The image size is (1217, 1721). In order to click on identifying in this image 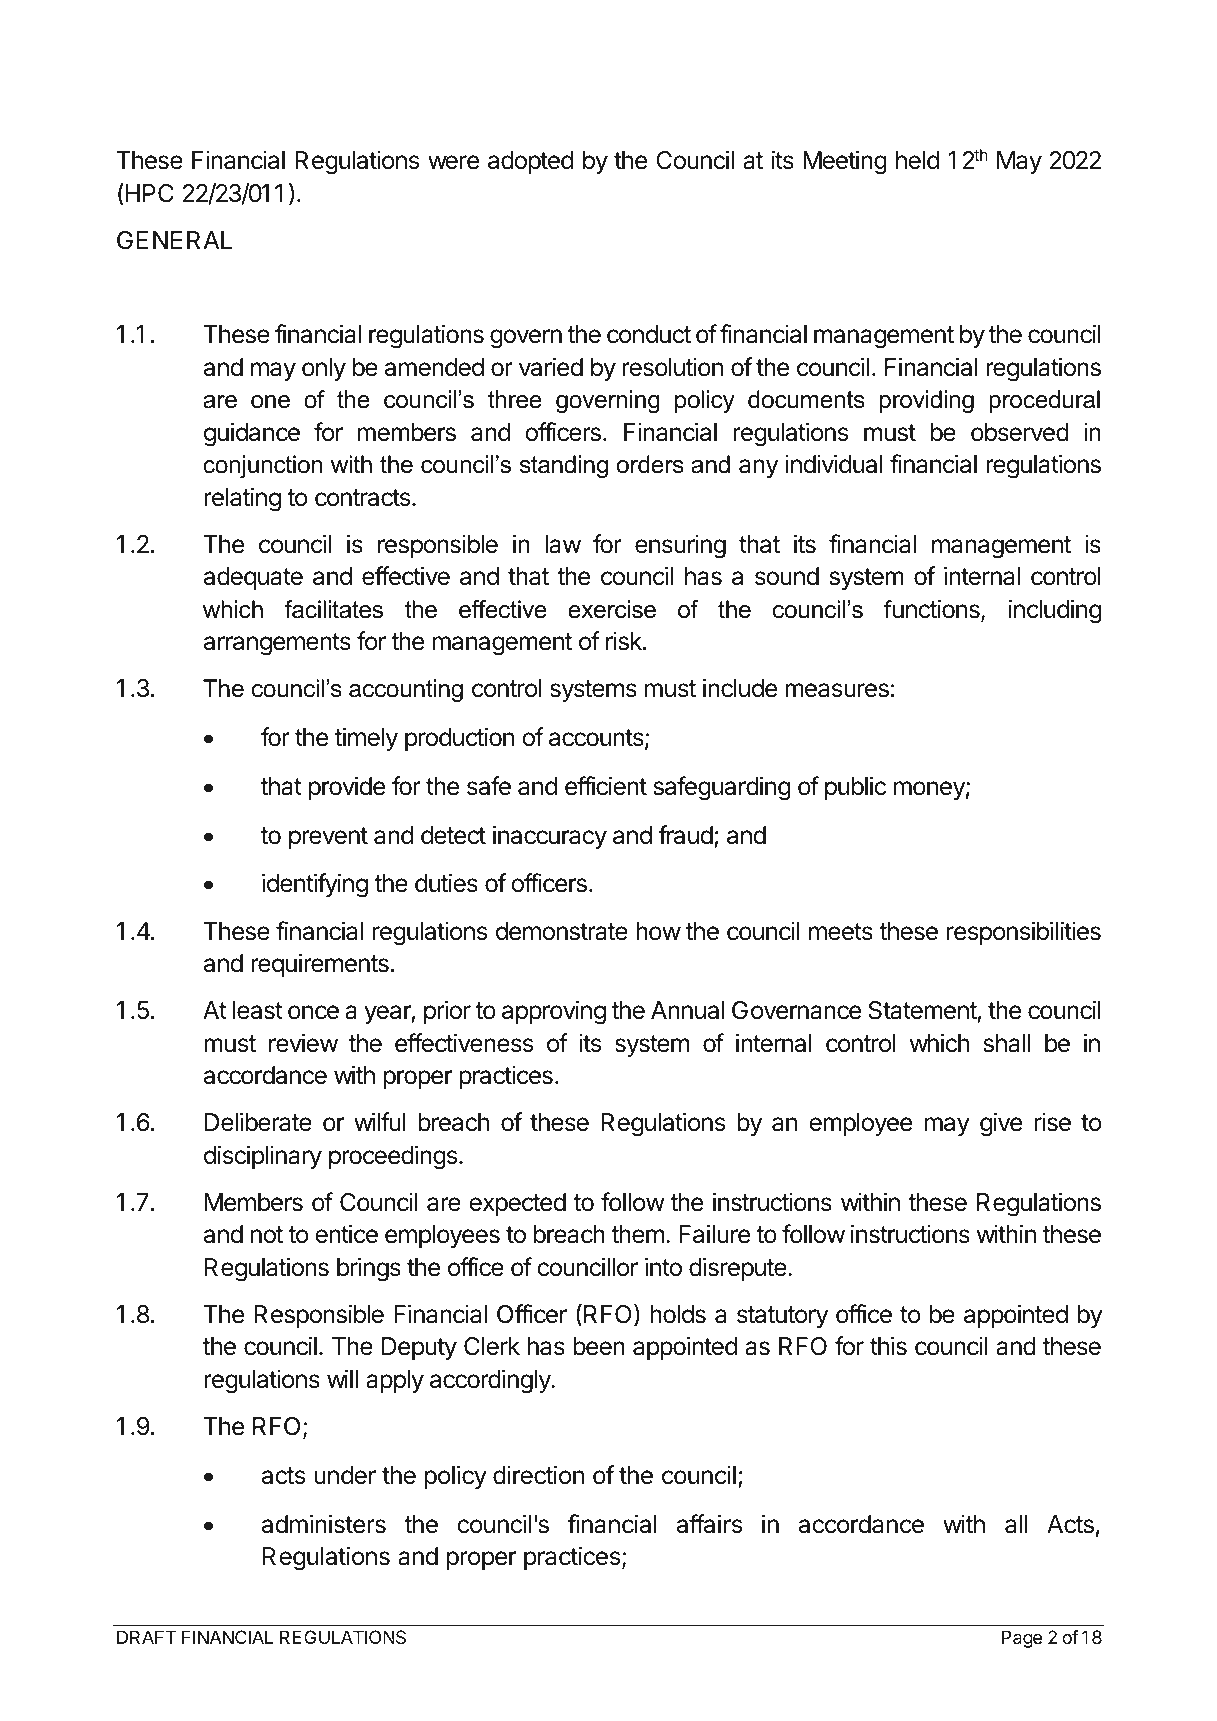, I will do `click(315, 885)`.
